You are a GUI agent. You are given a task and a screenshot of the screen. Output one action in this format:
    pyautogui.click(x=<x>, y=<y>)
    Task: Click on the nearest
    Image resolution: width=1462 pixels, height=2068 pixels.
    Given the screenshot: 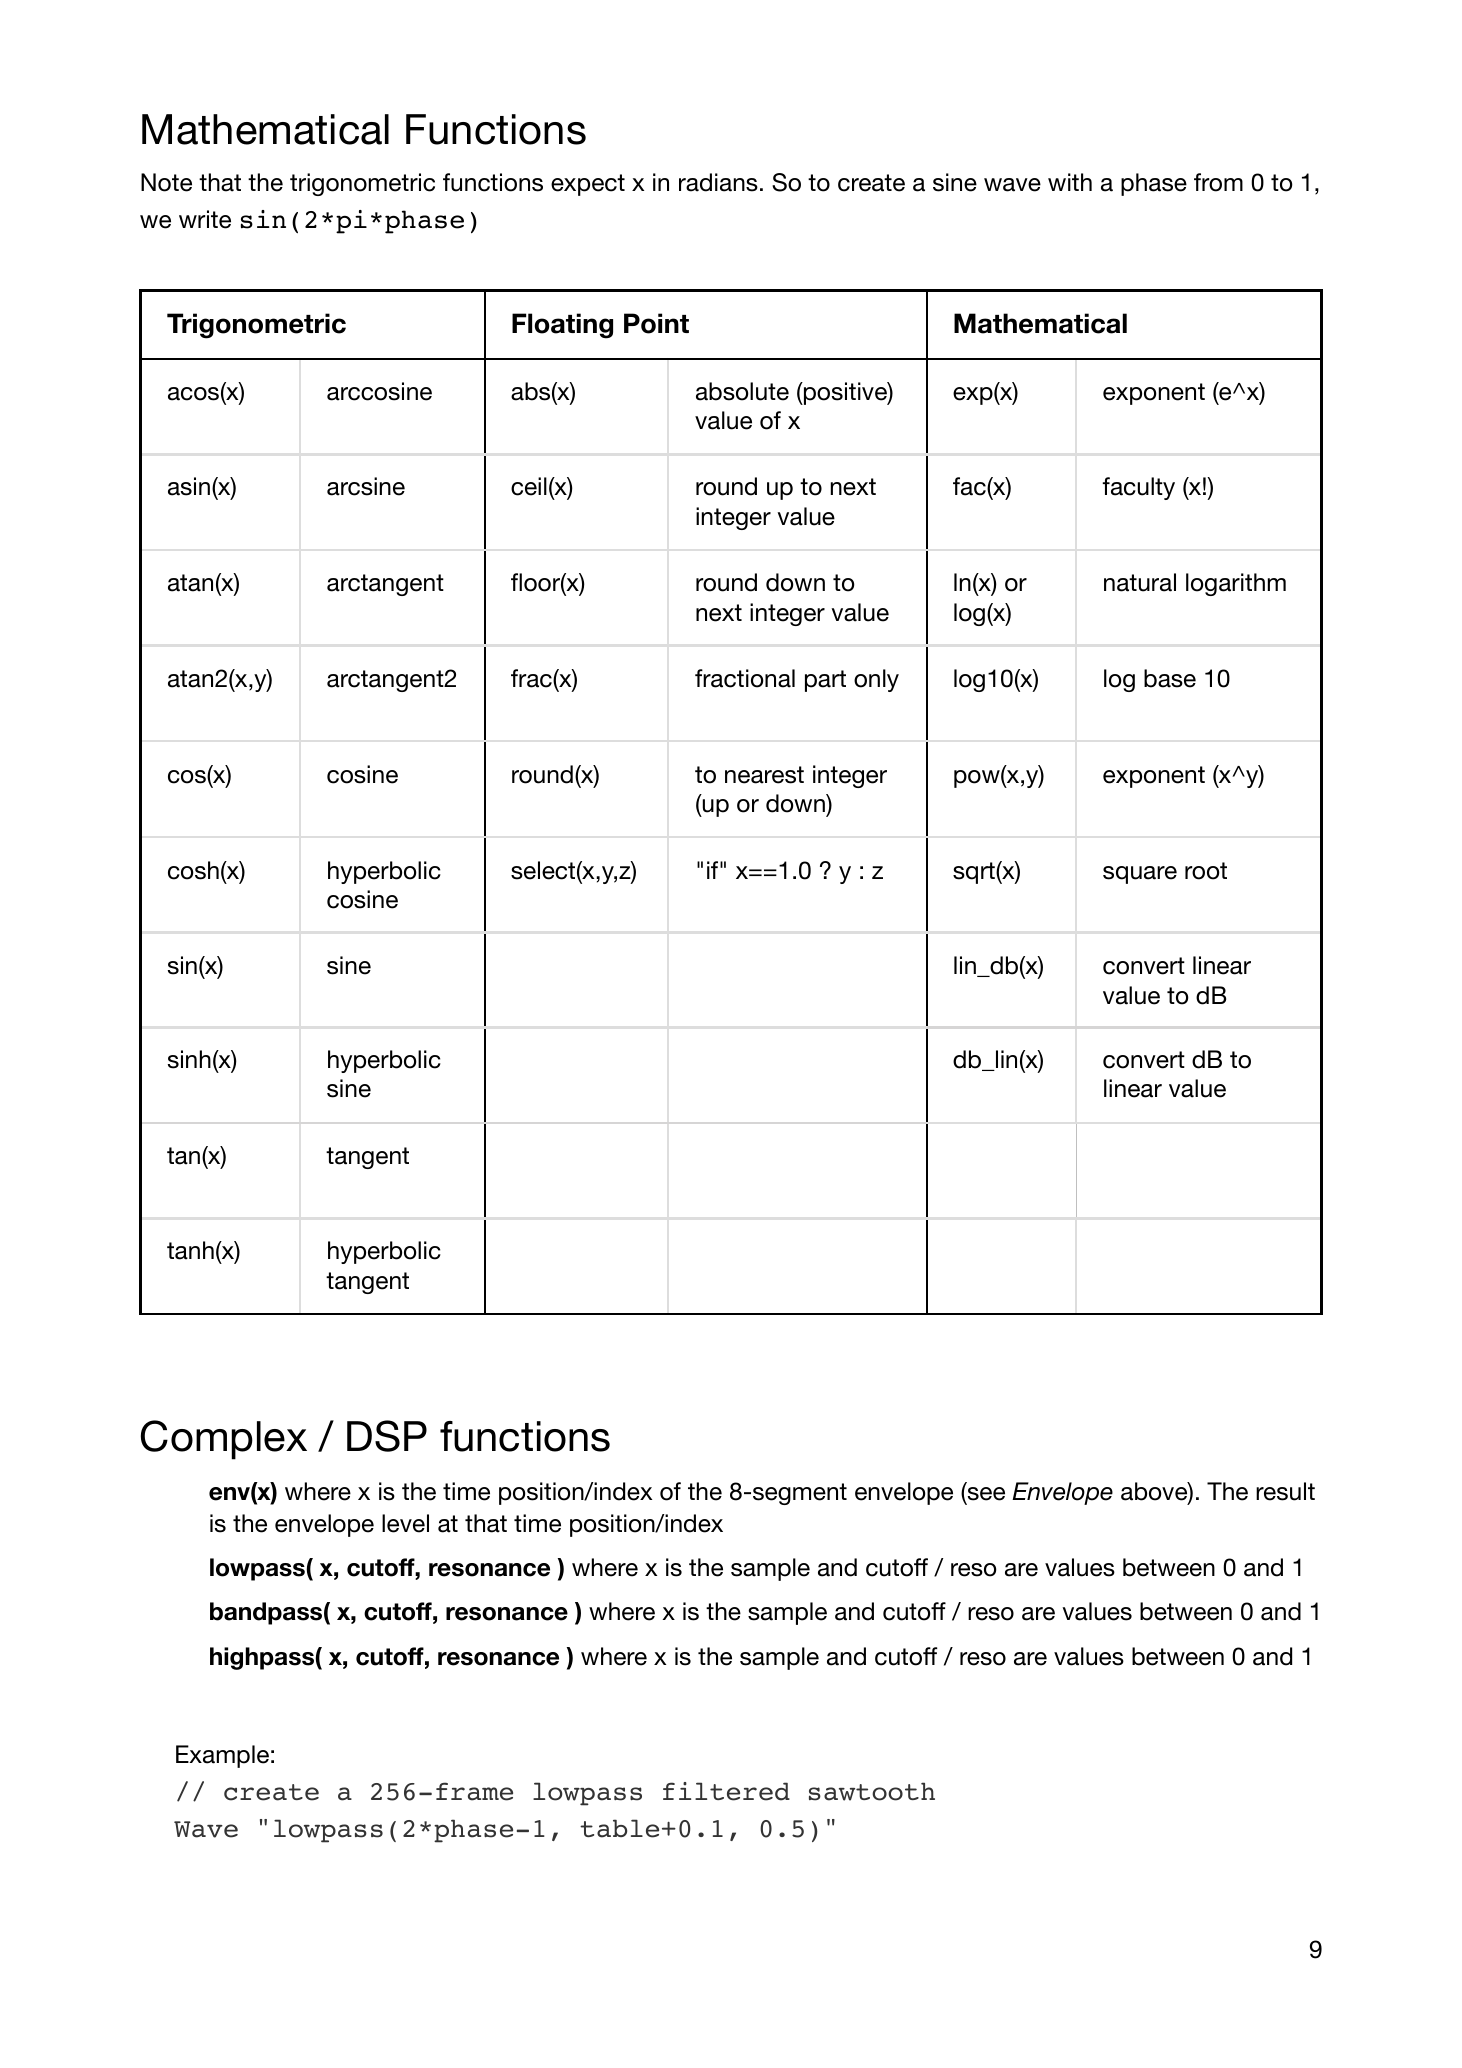 What is the action you would take?
    pyautogui.click(x=764, y=775)
